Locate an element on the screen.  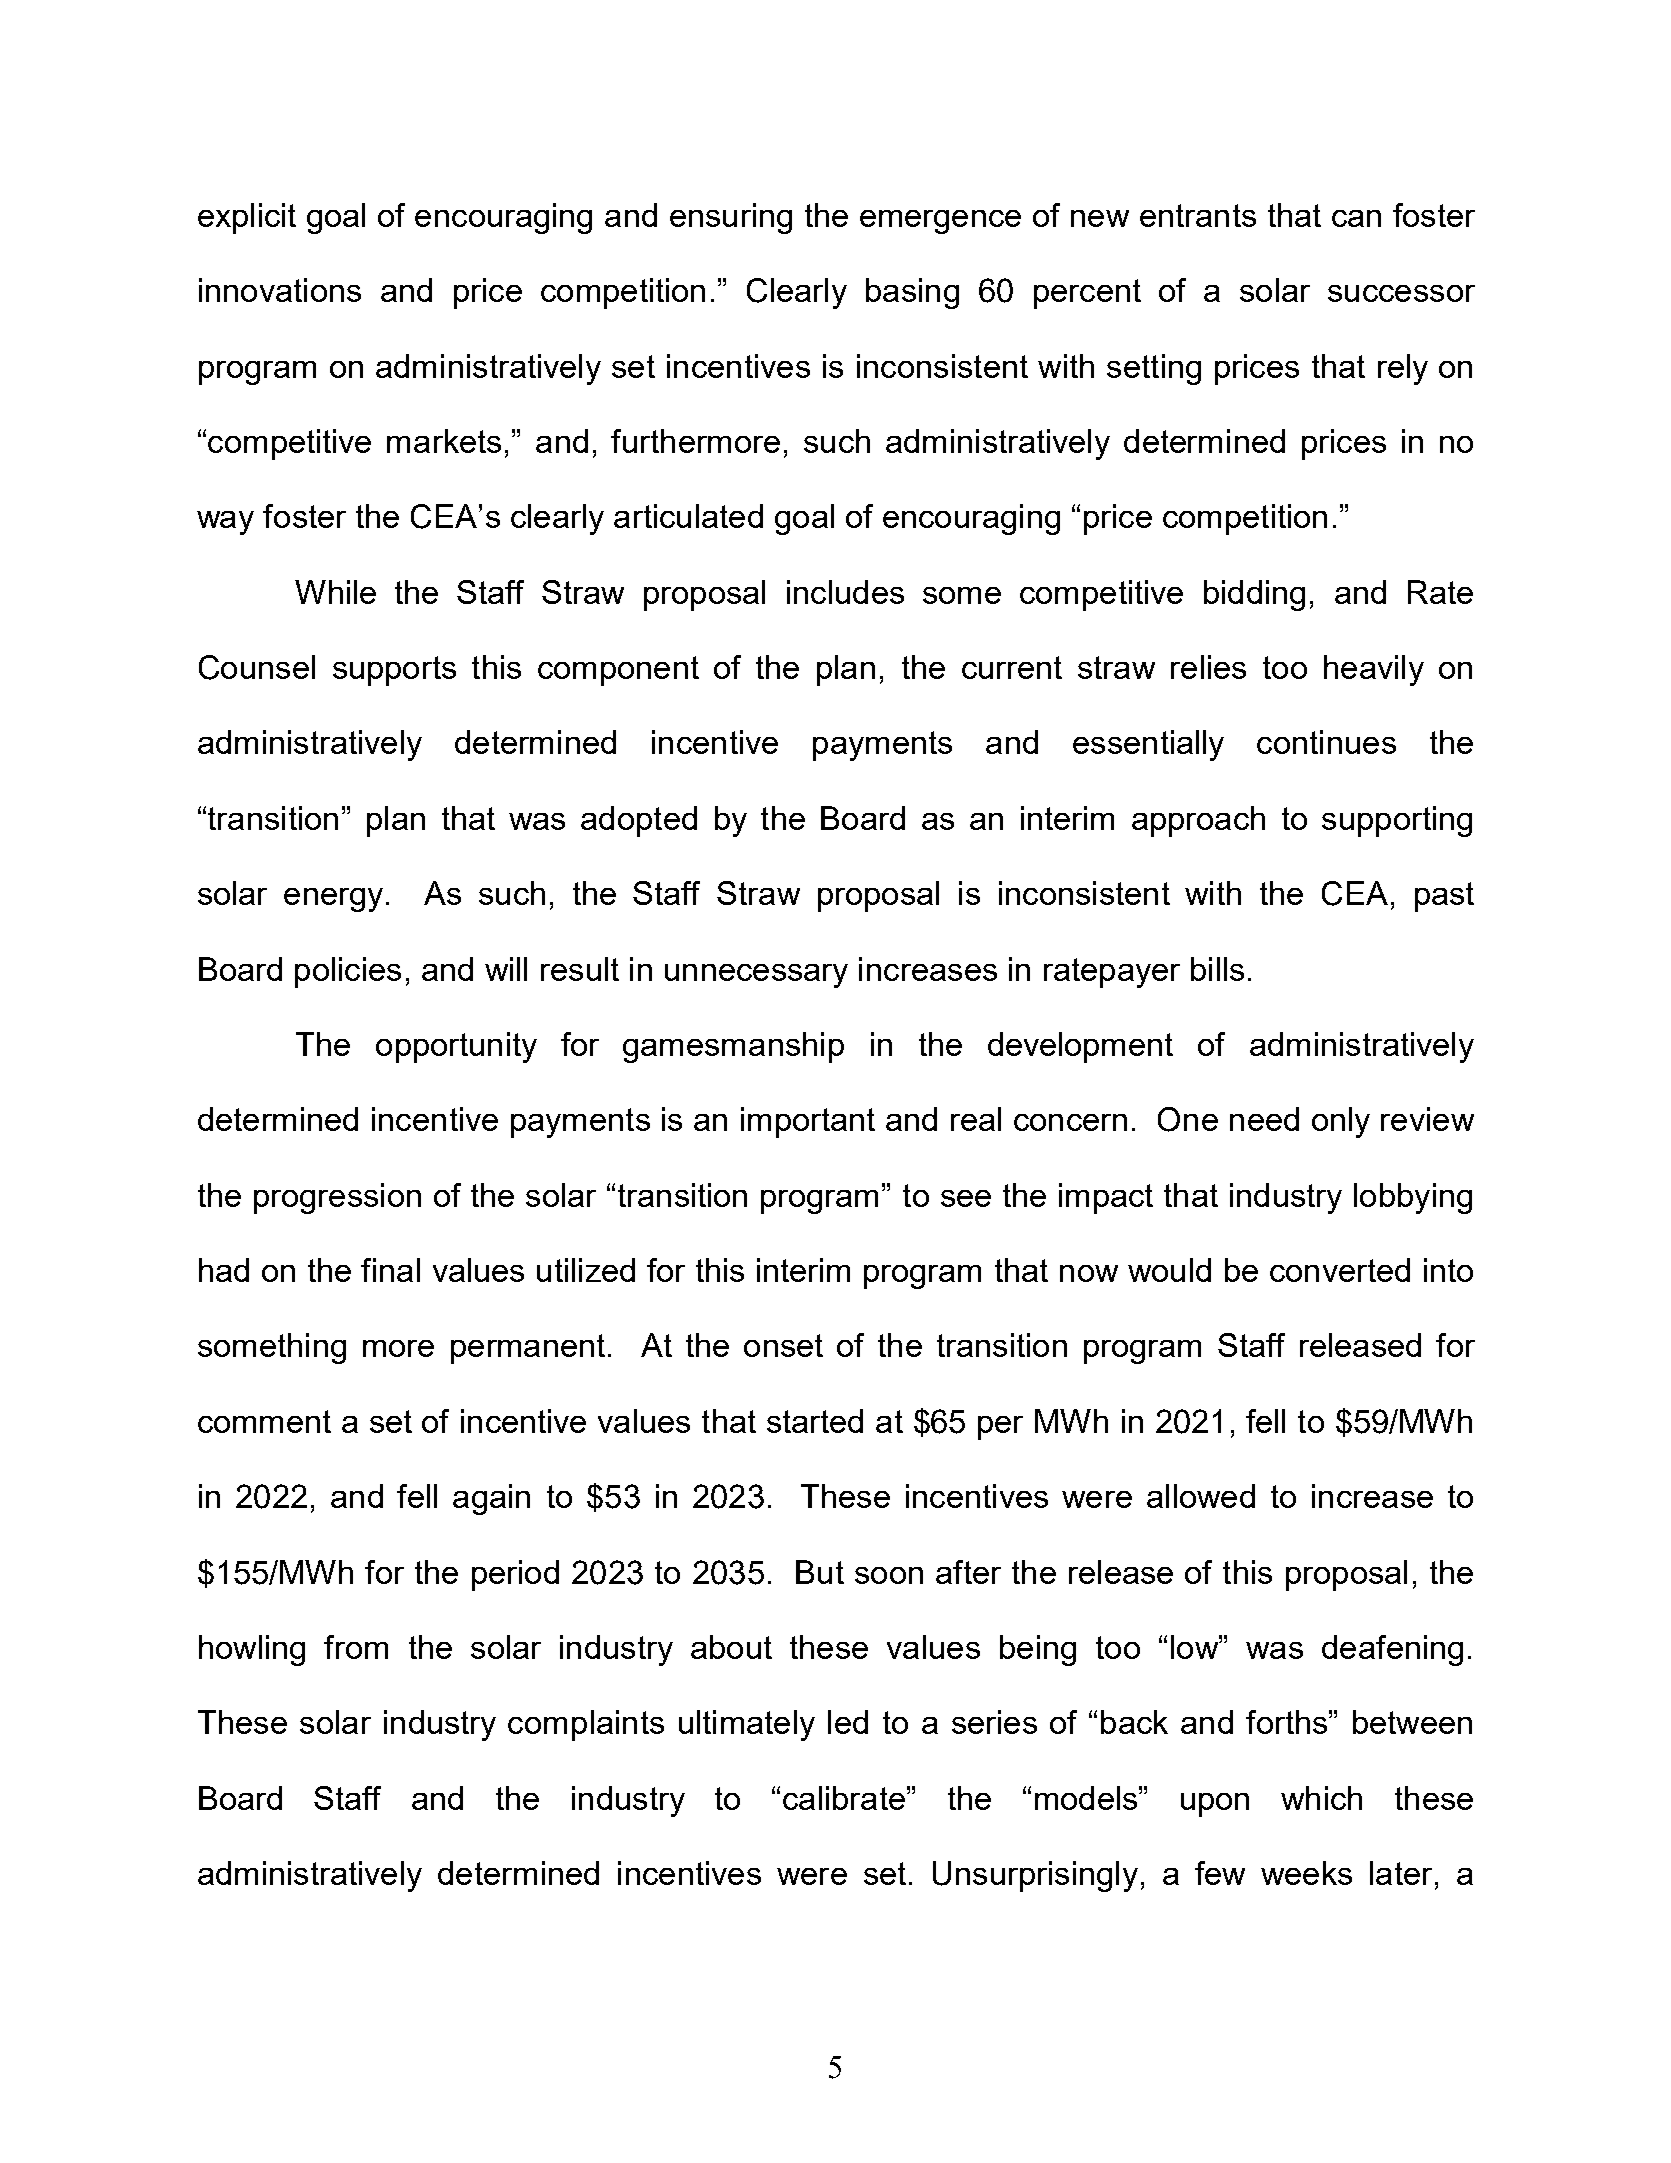
gamesmanship is located at coordinates (733, 1047).
